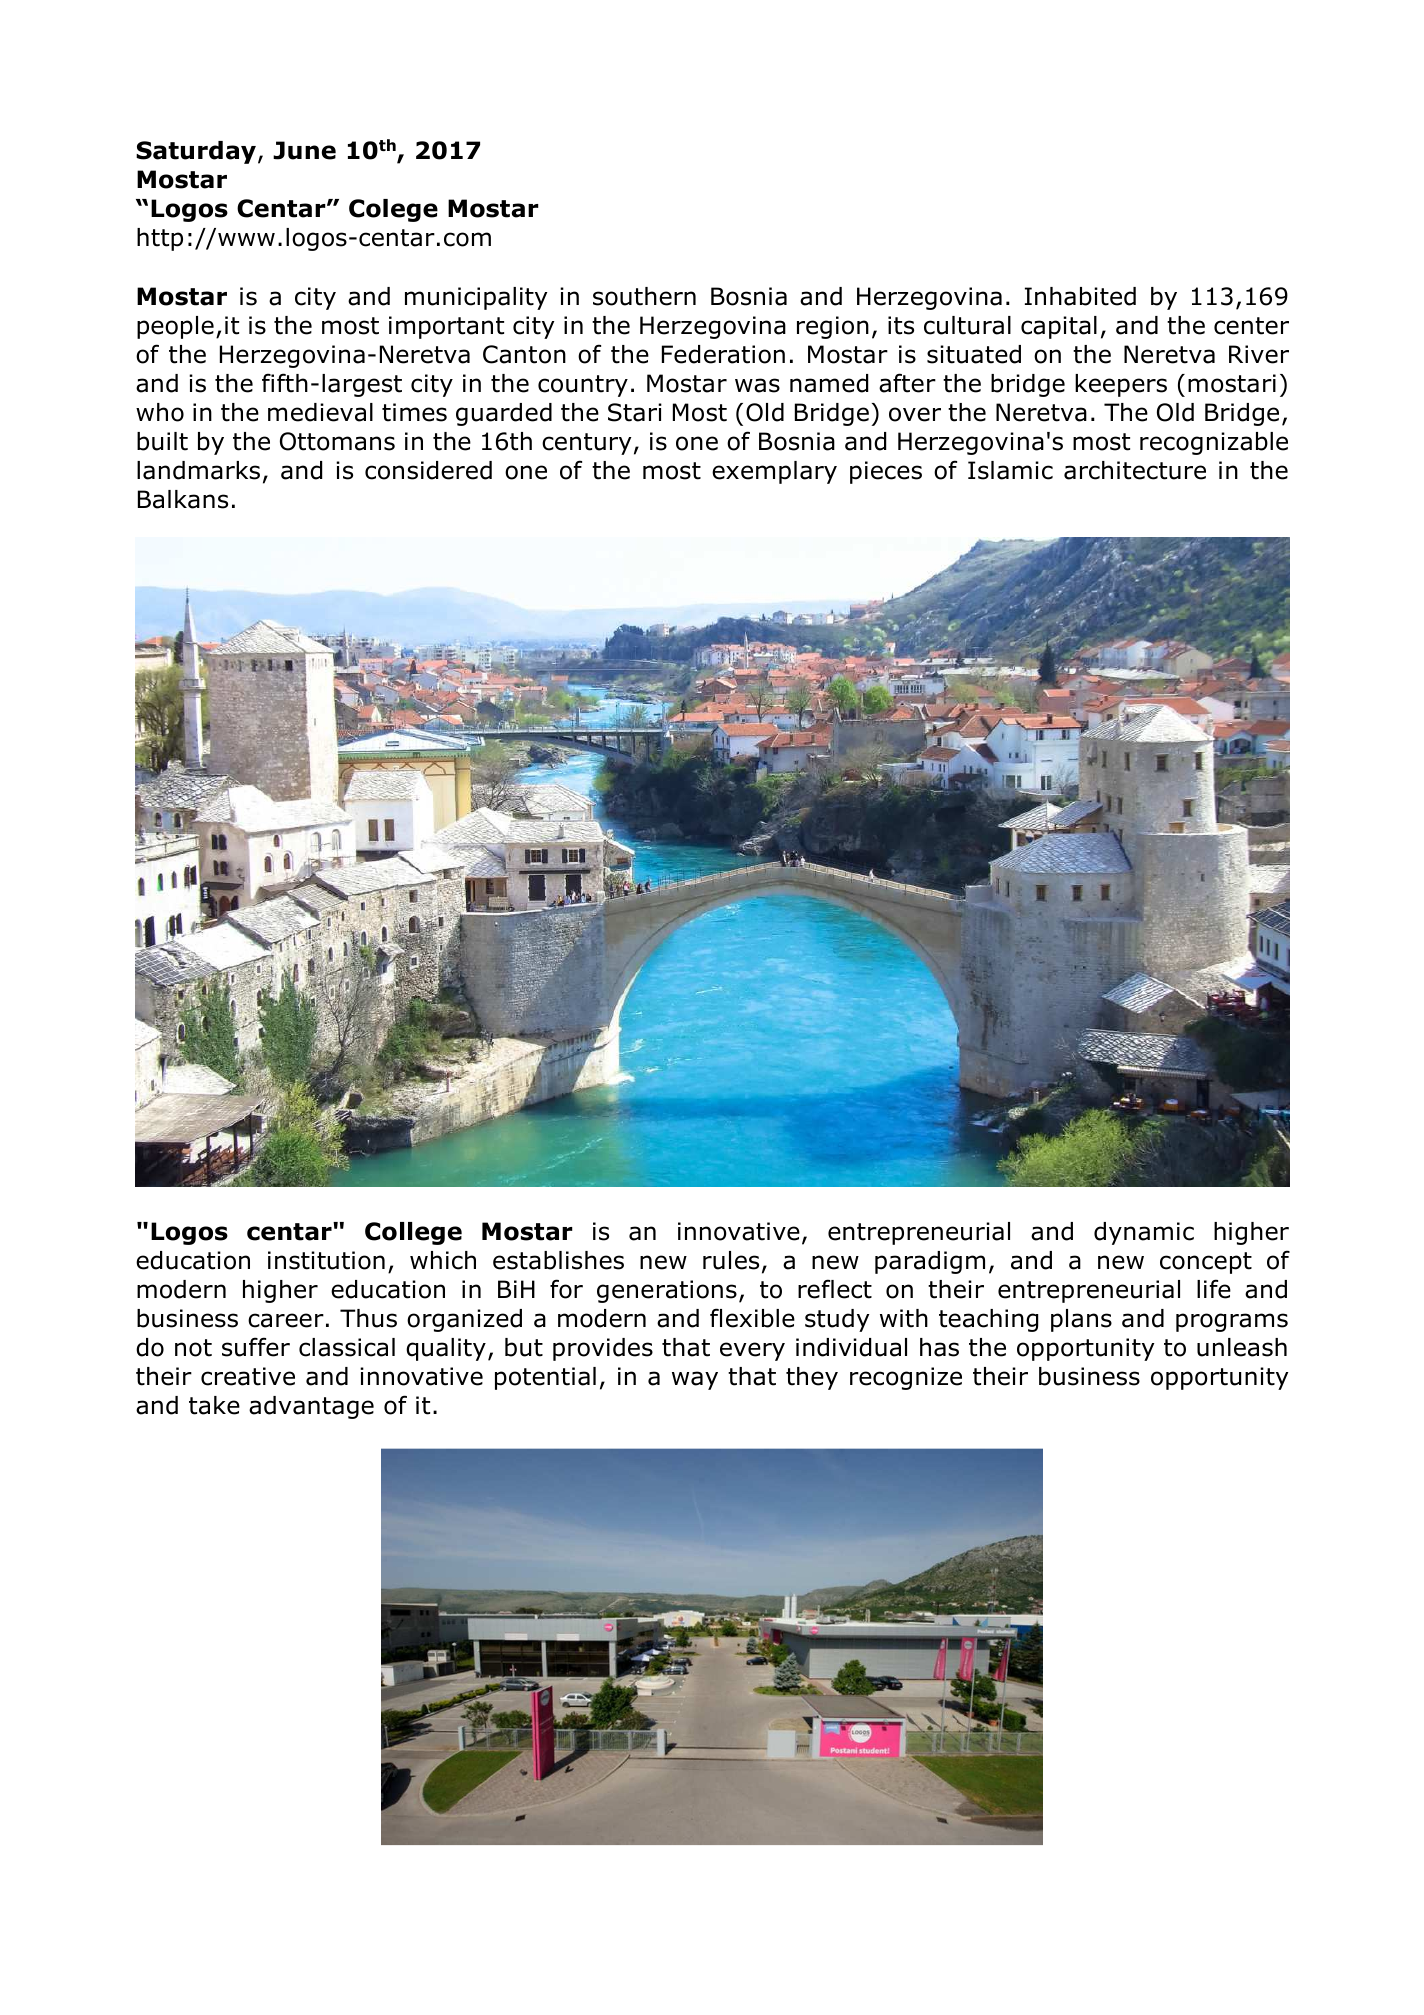 The height and width of the page is (2015, 1424). Describe the element at coordinates (320, 412) in the page. I see `medieval` at that location.
